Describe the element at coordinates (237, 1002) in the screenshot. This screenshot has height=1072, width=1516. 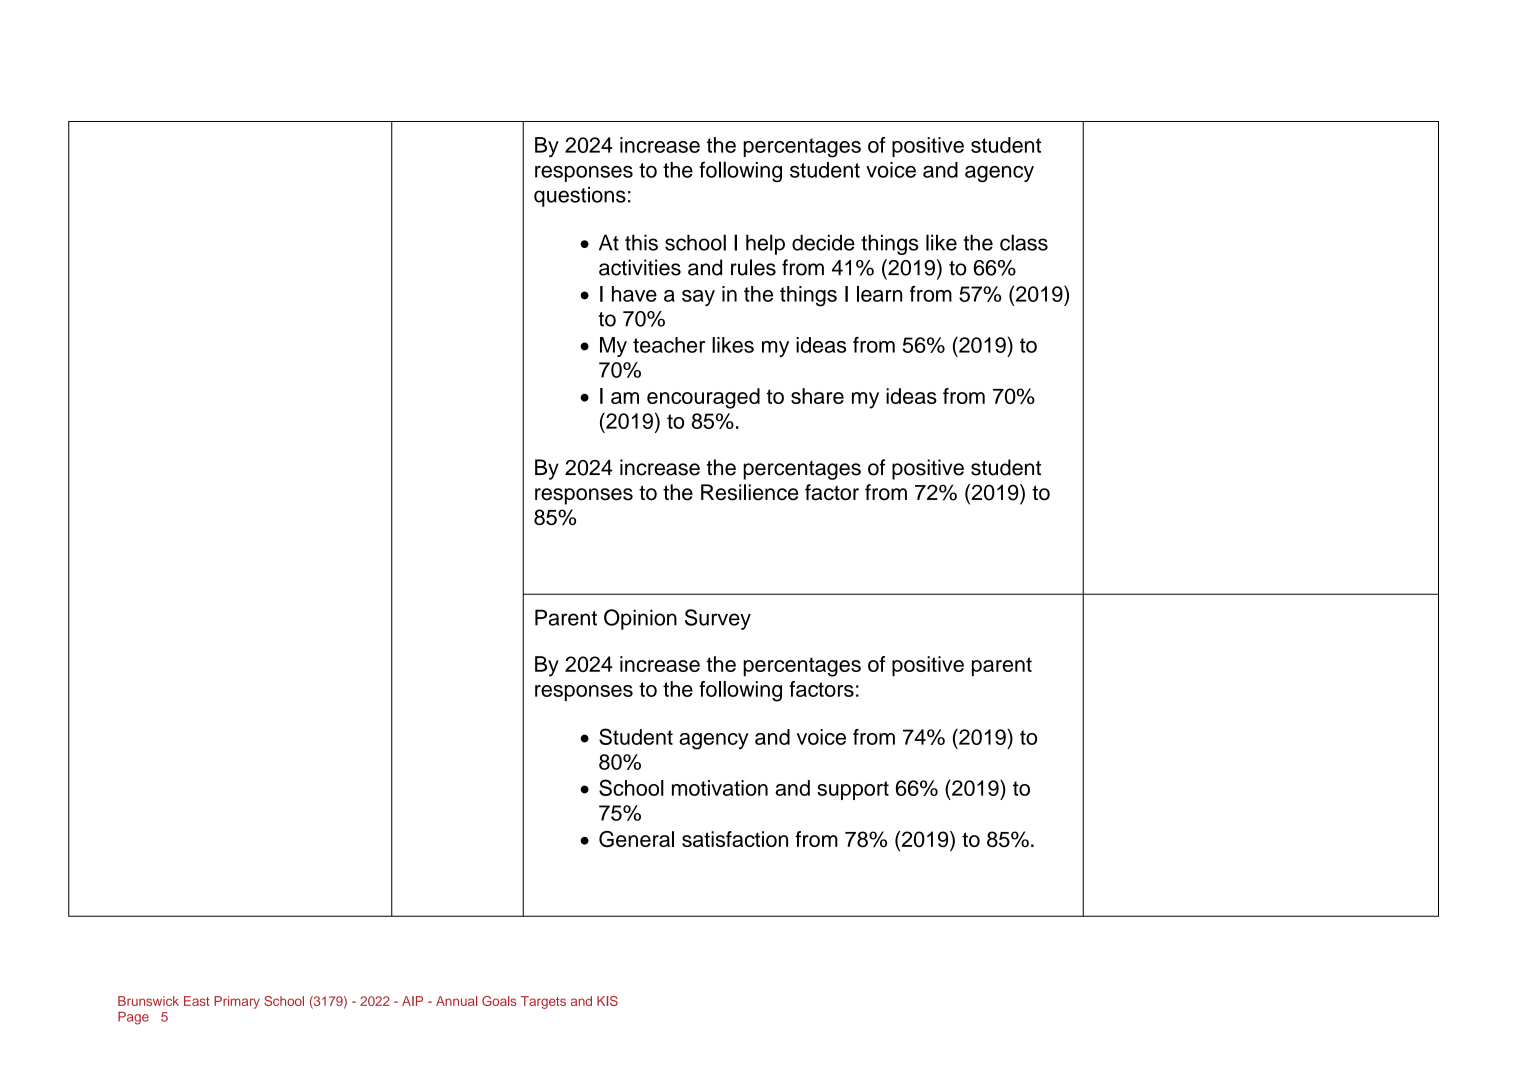
I see `Primary` at that location.
